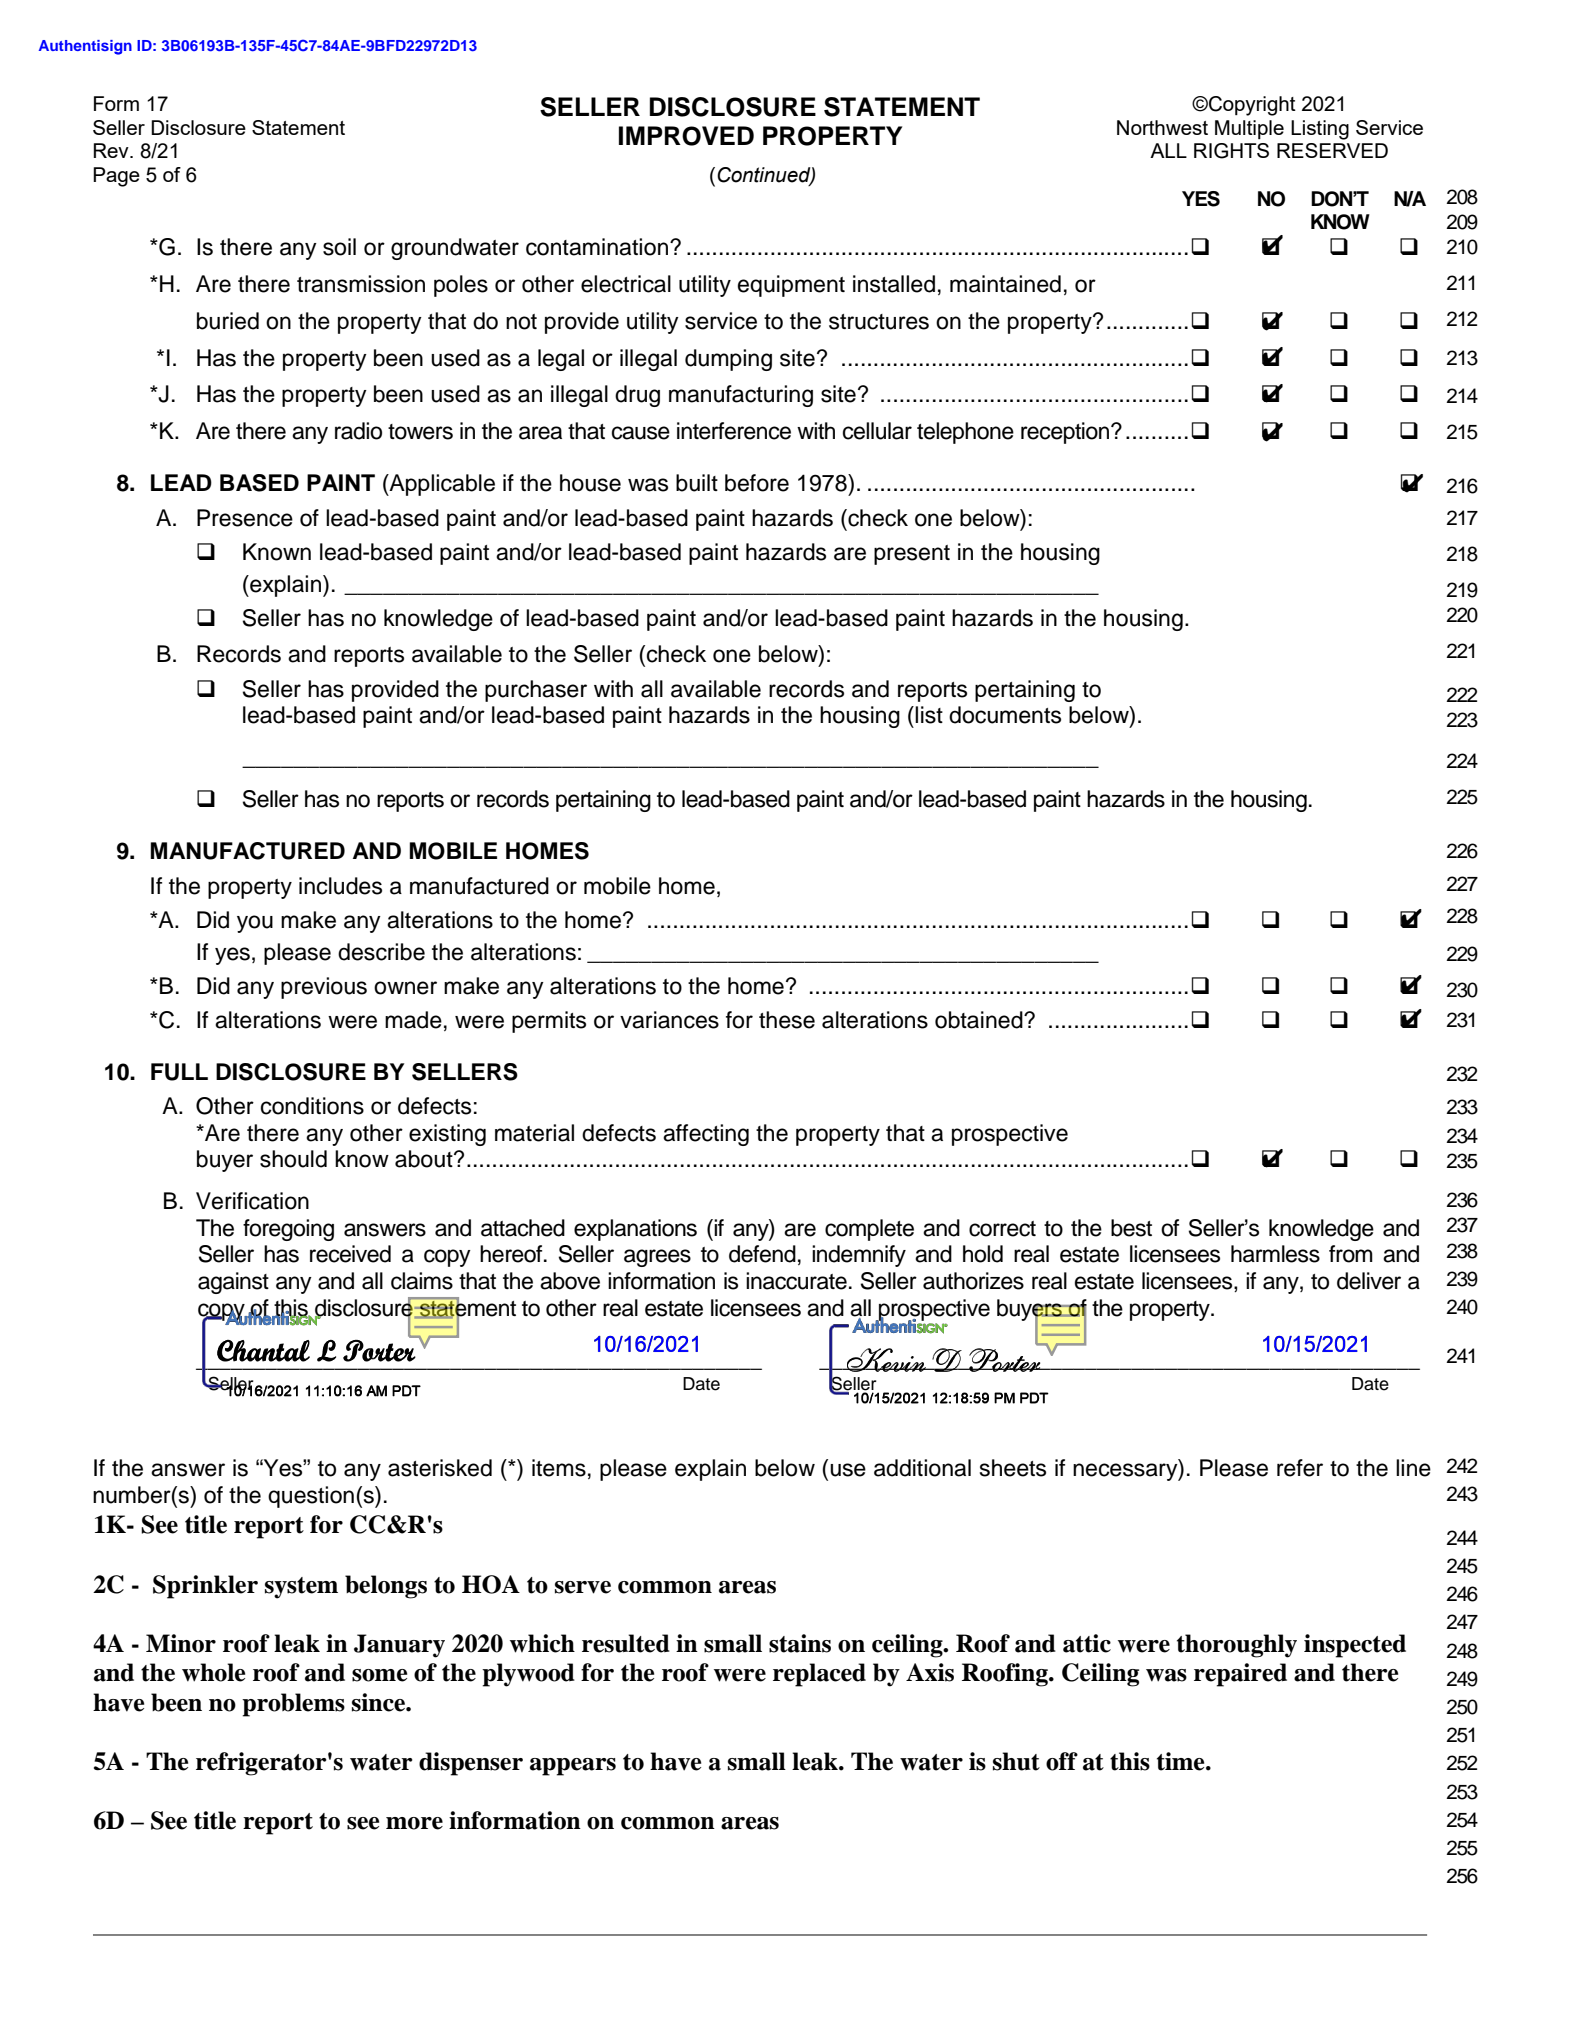 This screenshot has width=1570, height=2031. I want to click on replaced, so click(819, 1675).
